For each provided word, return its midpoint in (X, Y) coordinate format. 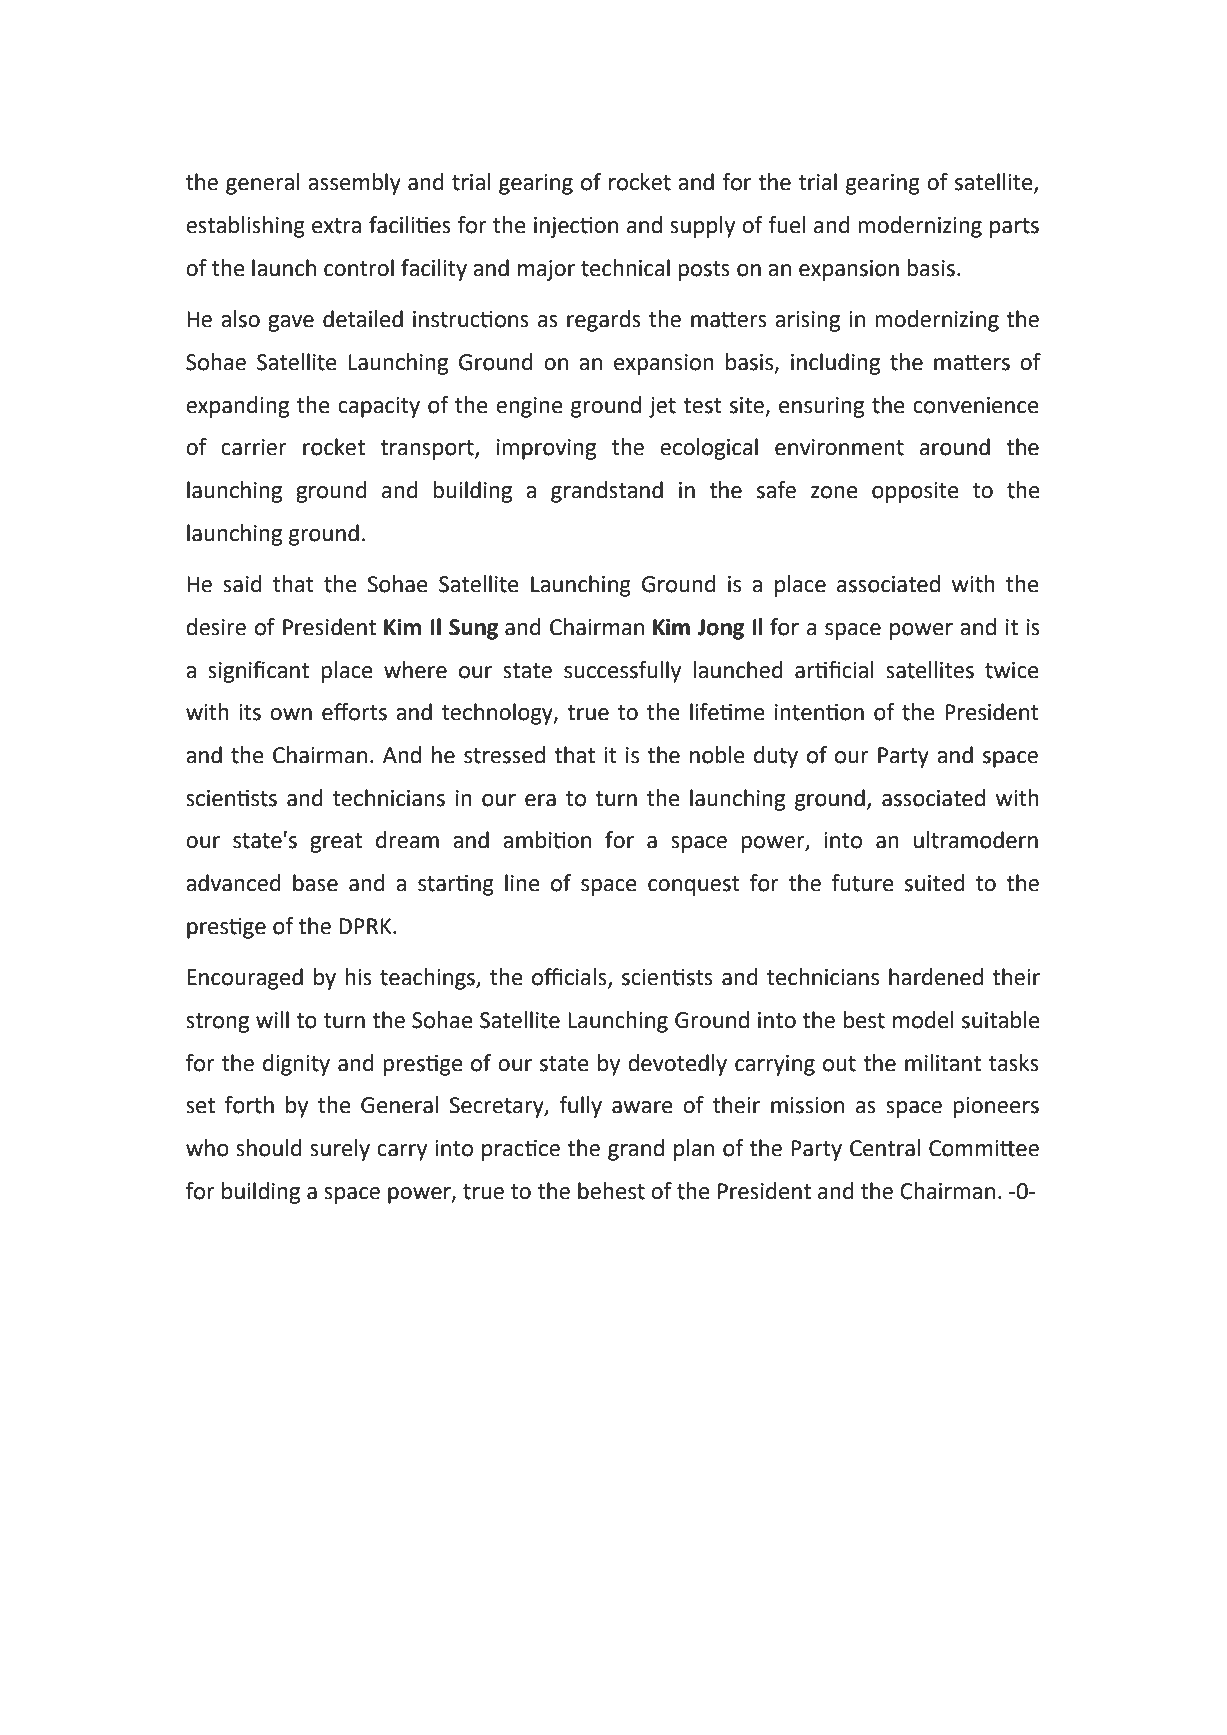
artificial (834, 670)
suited (935, 883)
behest (611, 1191)
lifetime (727, 712)
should (269, 1148)
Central (885, 1148)
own (291, 714)
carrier (254, 447)
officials (570, 978)
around (955, 447)
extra (336, 226)
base (315, 883)
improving (546, 449)
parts (1014, 228)
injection (576, 227)
